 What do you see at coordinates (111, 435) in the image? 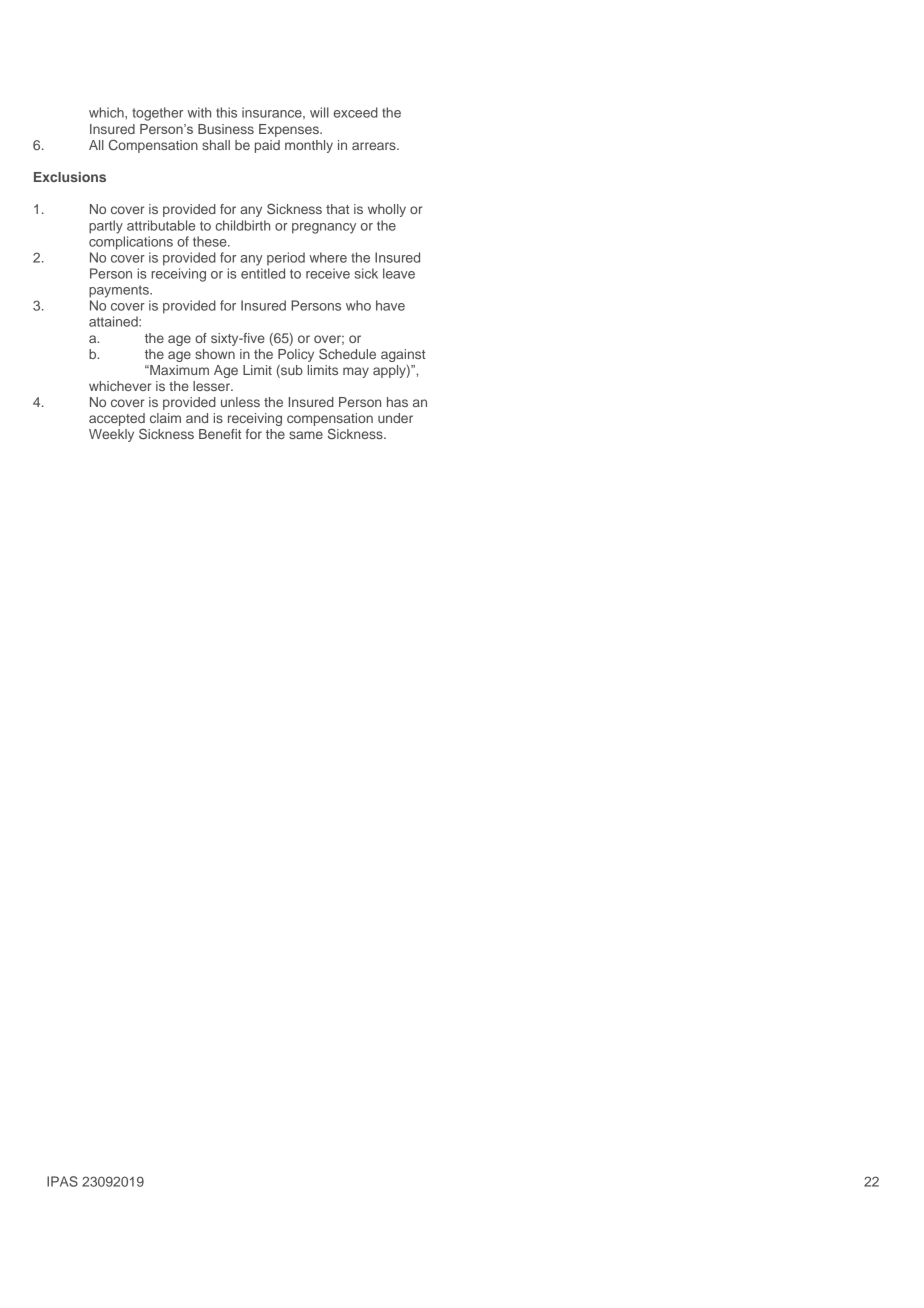
I see `Weekly` at bounding box center [111, 435].
